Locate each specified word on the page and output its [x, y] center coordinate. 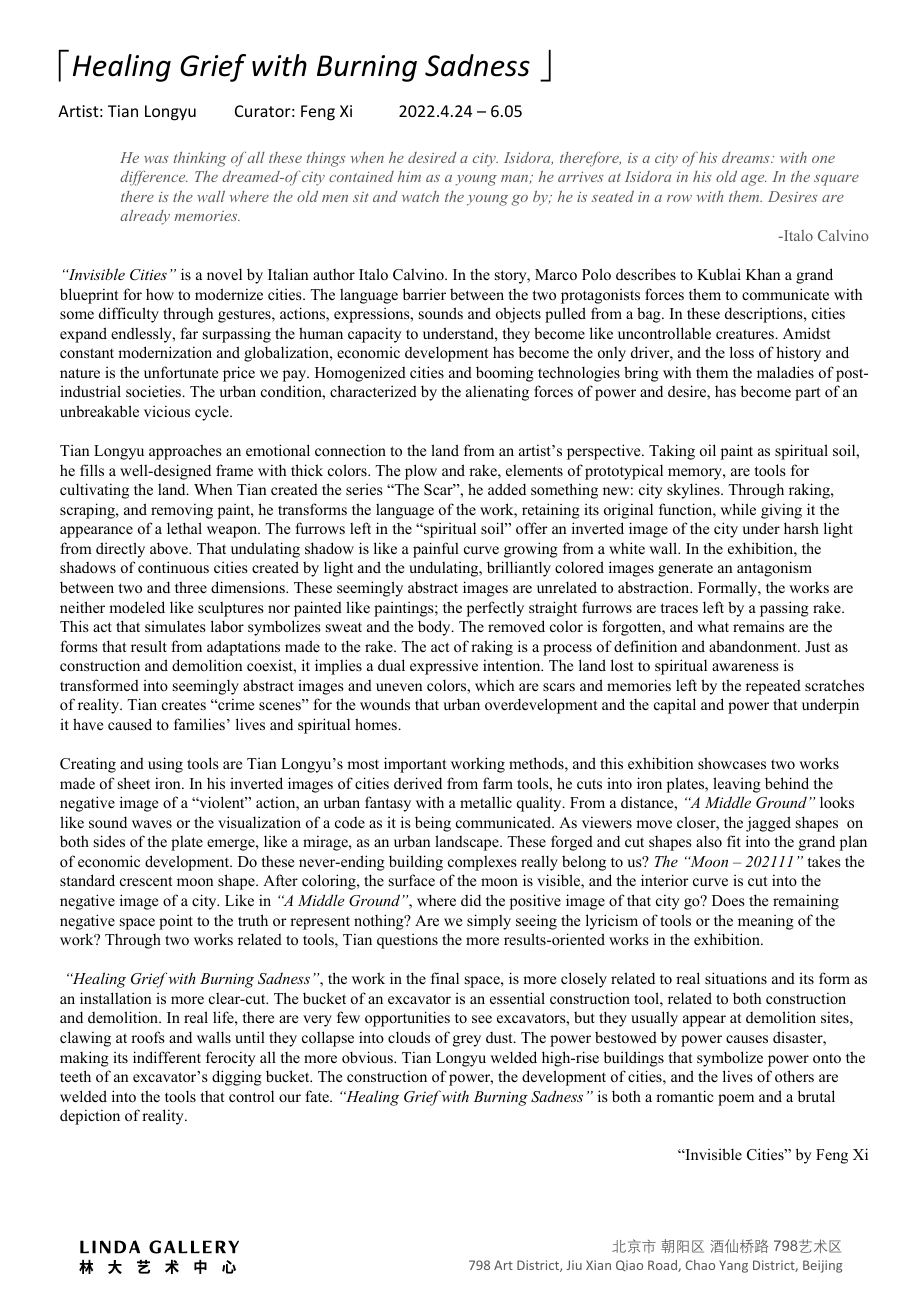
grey [467, 1041]
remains [758, 626]
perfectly [495, 609]
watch [420, 196]
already [145, 217]
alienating [497, 393]
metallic [486, 802]
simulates [175, 626]
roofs [148, 1037]
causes [747, 1039]
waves [152, 824]
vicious [167, 411]
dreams [747, 157]
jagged [768, 824]
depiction [90, 1117]
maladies [785, 372]
